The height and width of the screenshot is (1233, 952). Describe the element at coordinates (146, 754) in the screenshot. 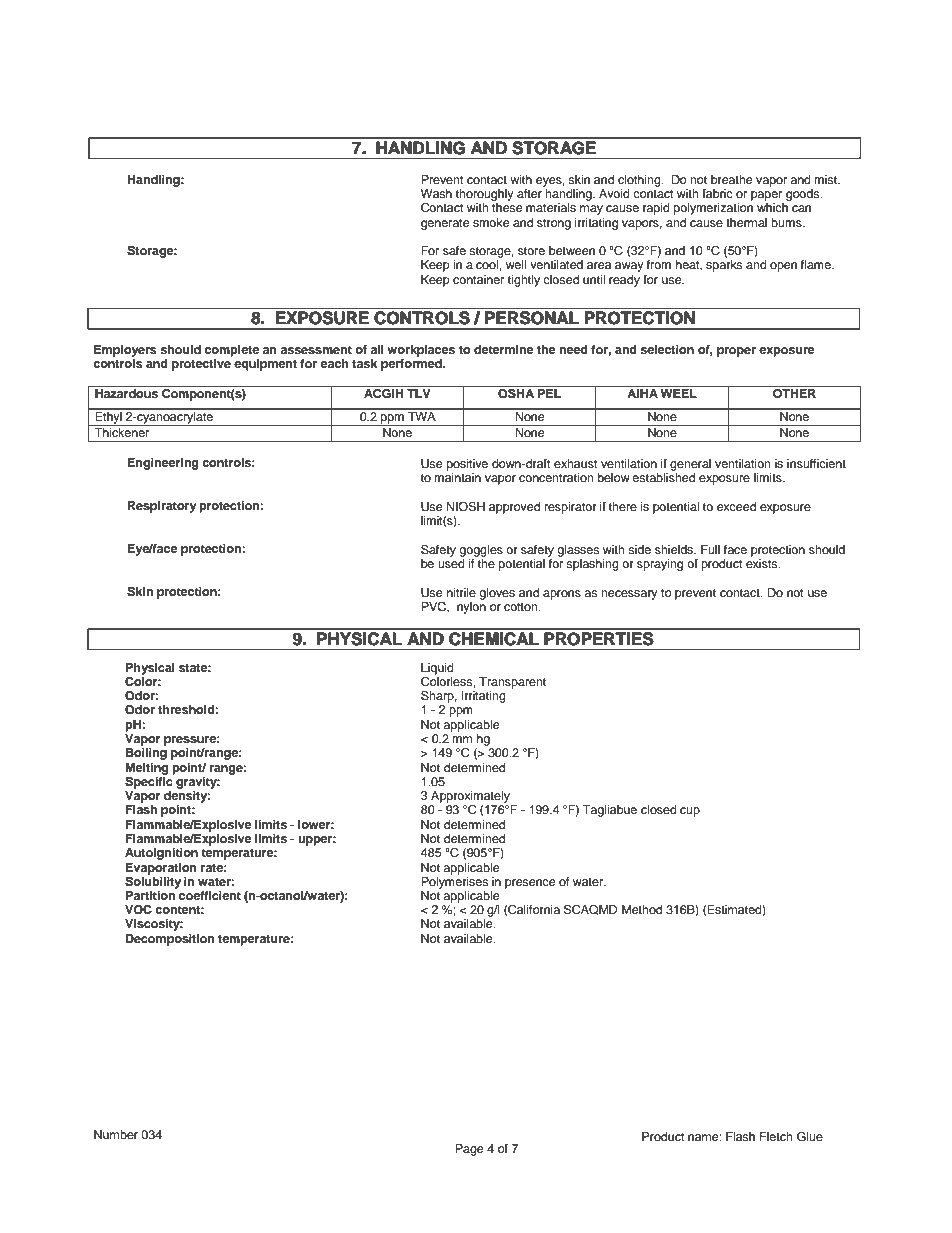

I see `Boiling` at that location.
